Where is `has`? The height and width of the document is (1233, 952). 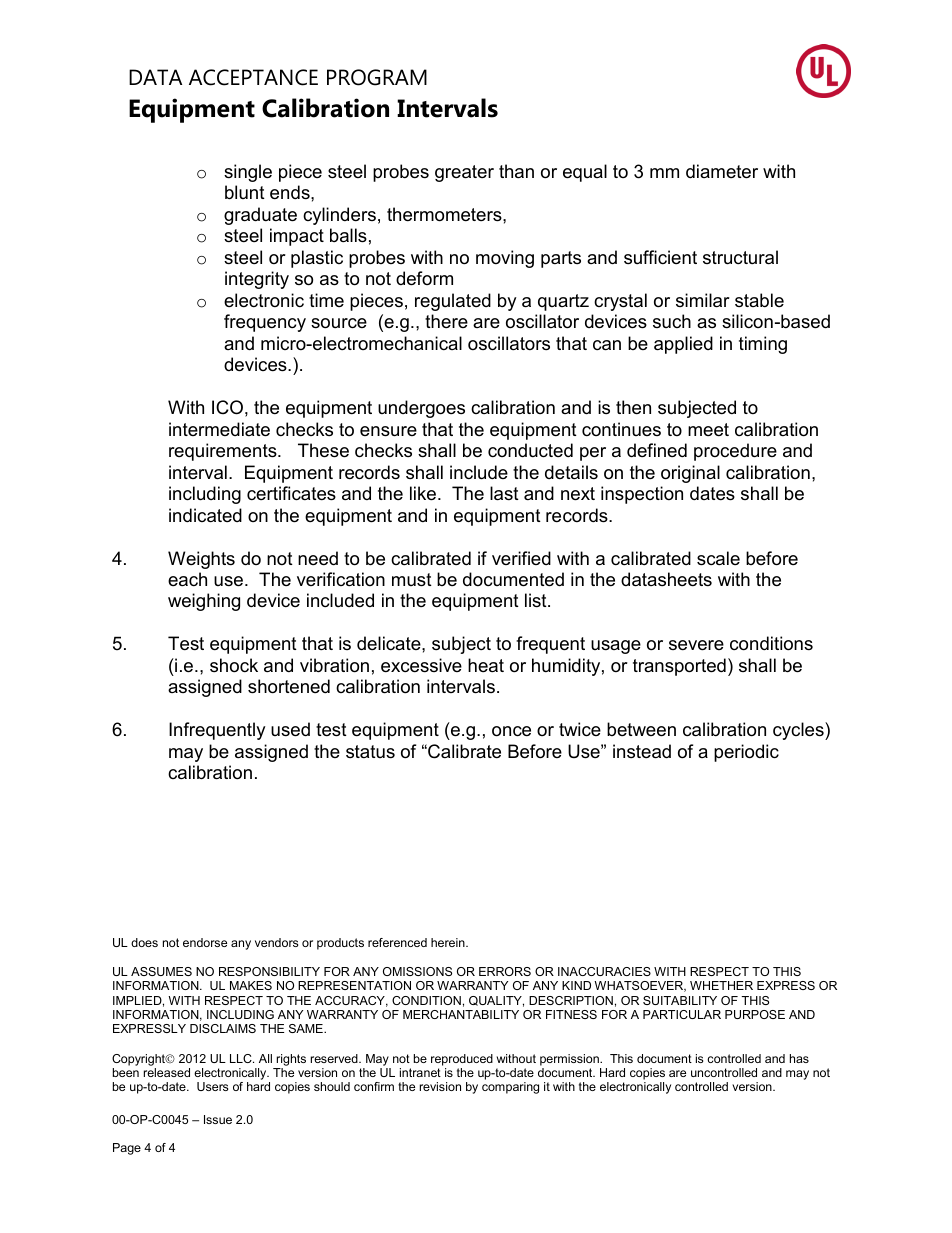
has is located at coordinates (799, 1058).
